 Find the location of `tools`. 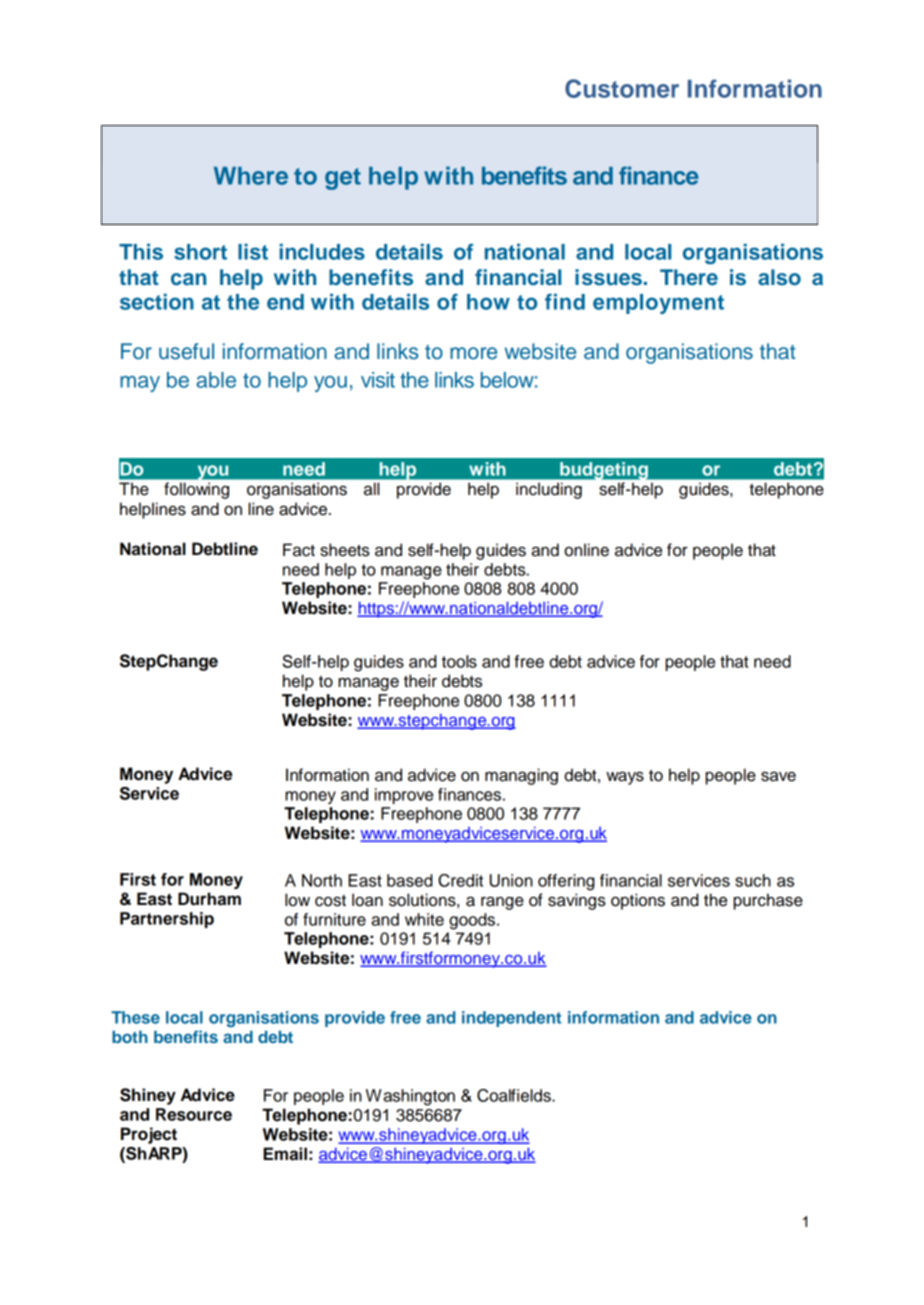

tools is located at coordinates (459, 661).
